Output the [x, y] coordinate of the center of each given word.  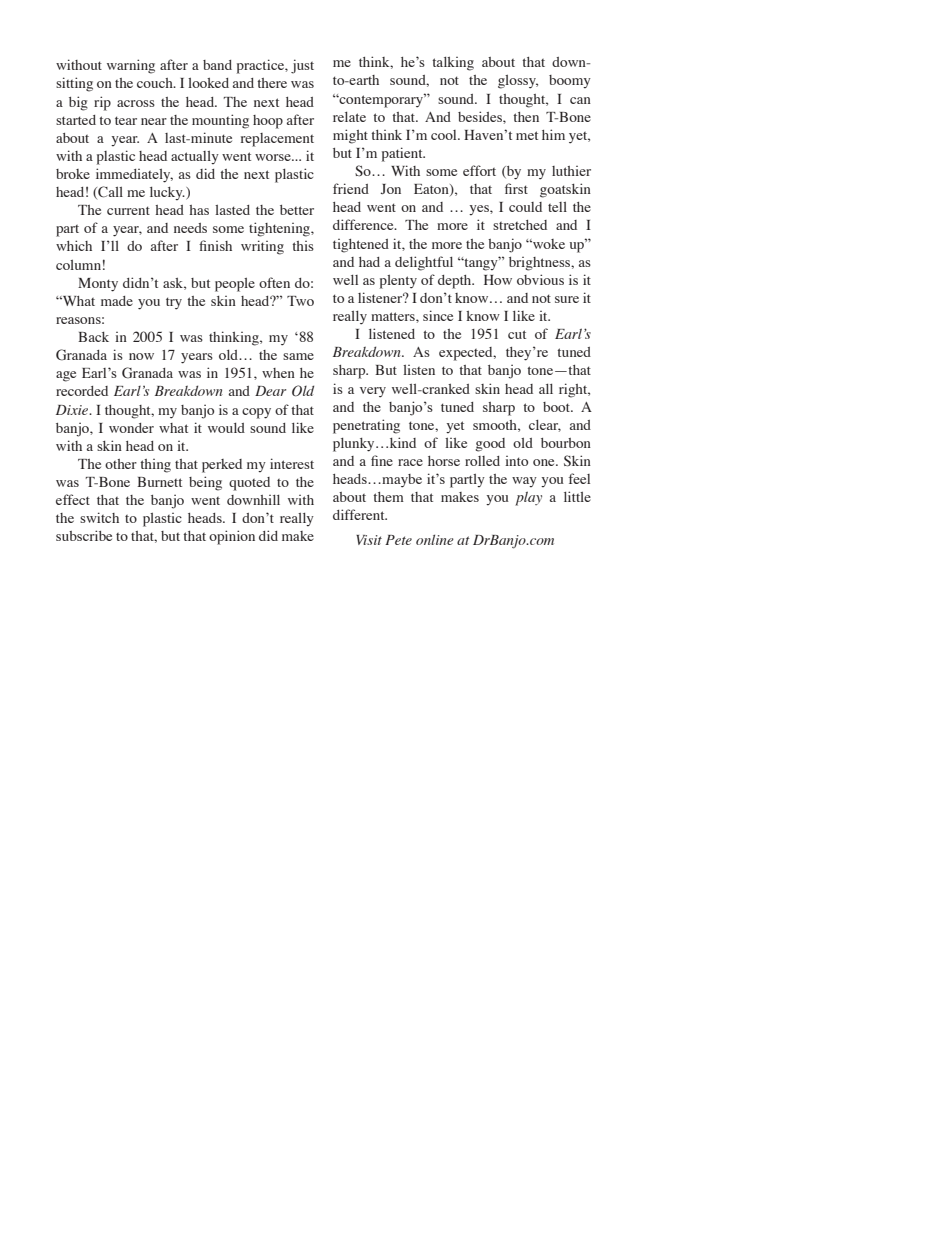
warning [131, 66]
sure [567, 299]
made [117, 301]
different [360, 514]
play [528, 498]
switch [99, 517]
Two [300, 301]
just [302, 66]
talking [453, 64]
